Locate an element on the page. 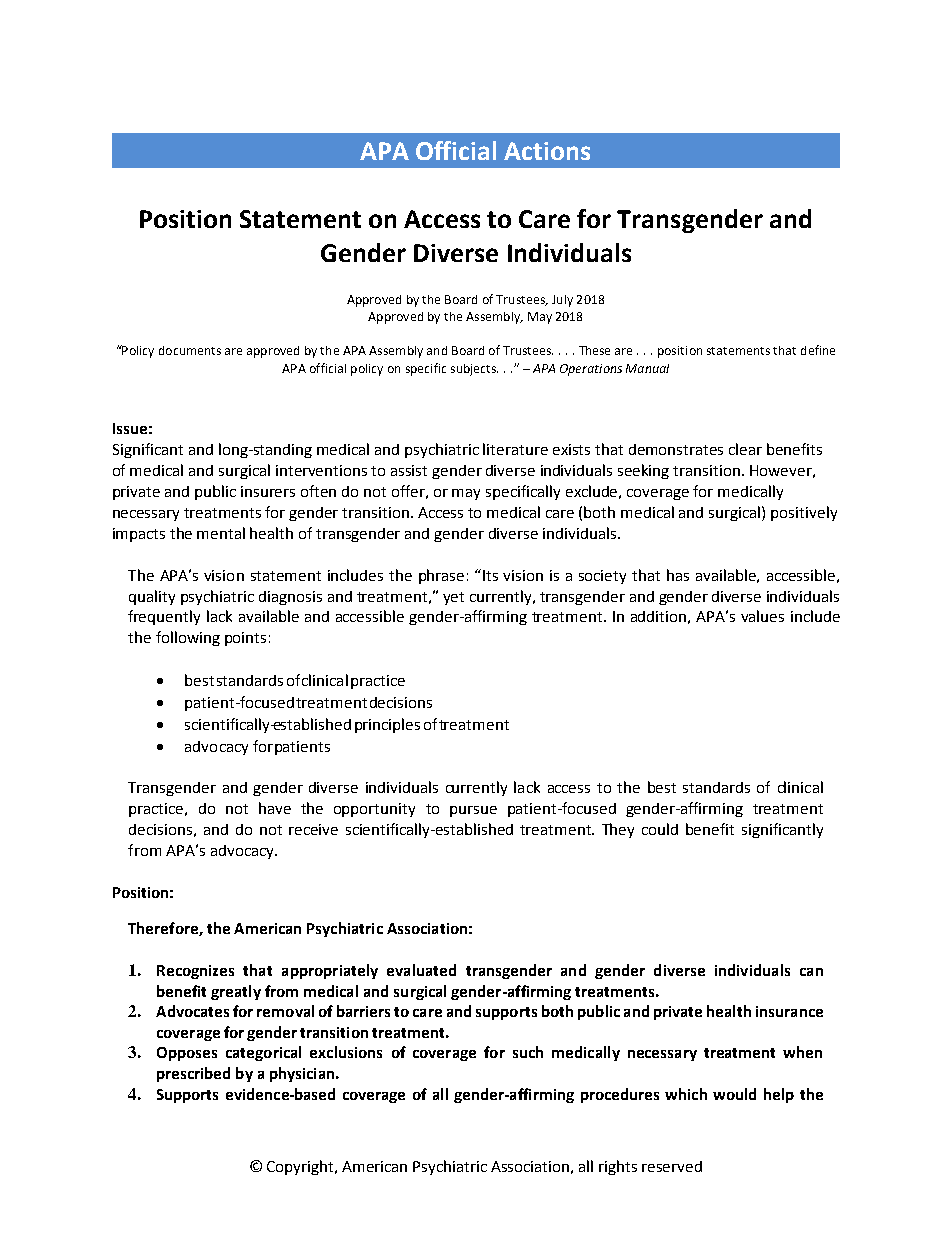 The width and height of the page is (952, 1233). mental is located at coordinates (221, 533).
